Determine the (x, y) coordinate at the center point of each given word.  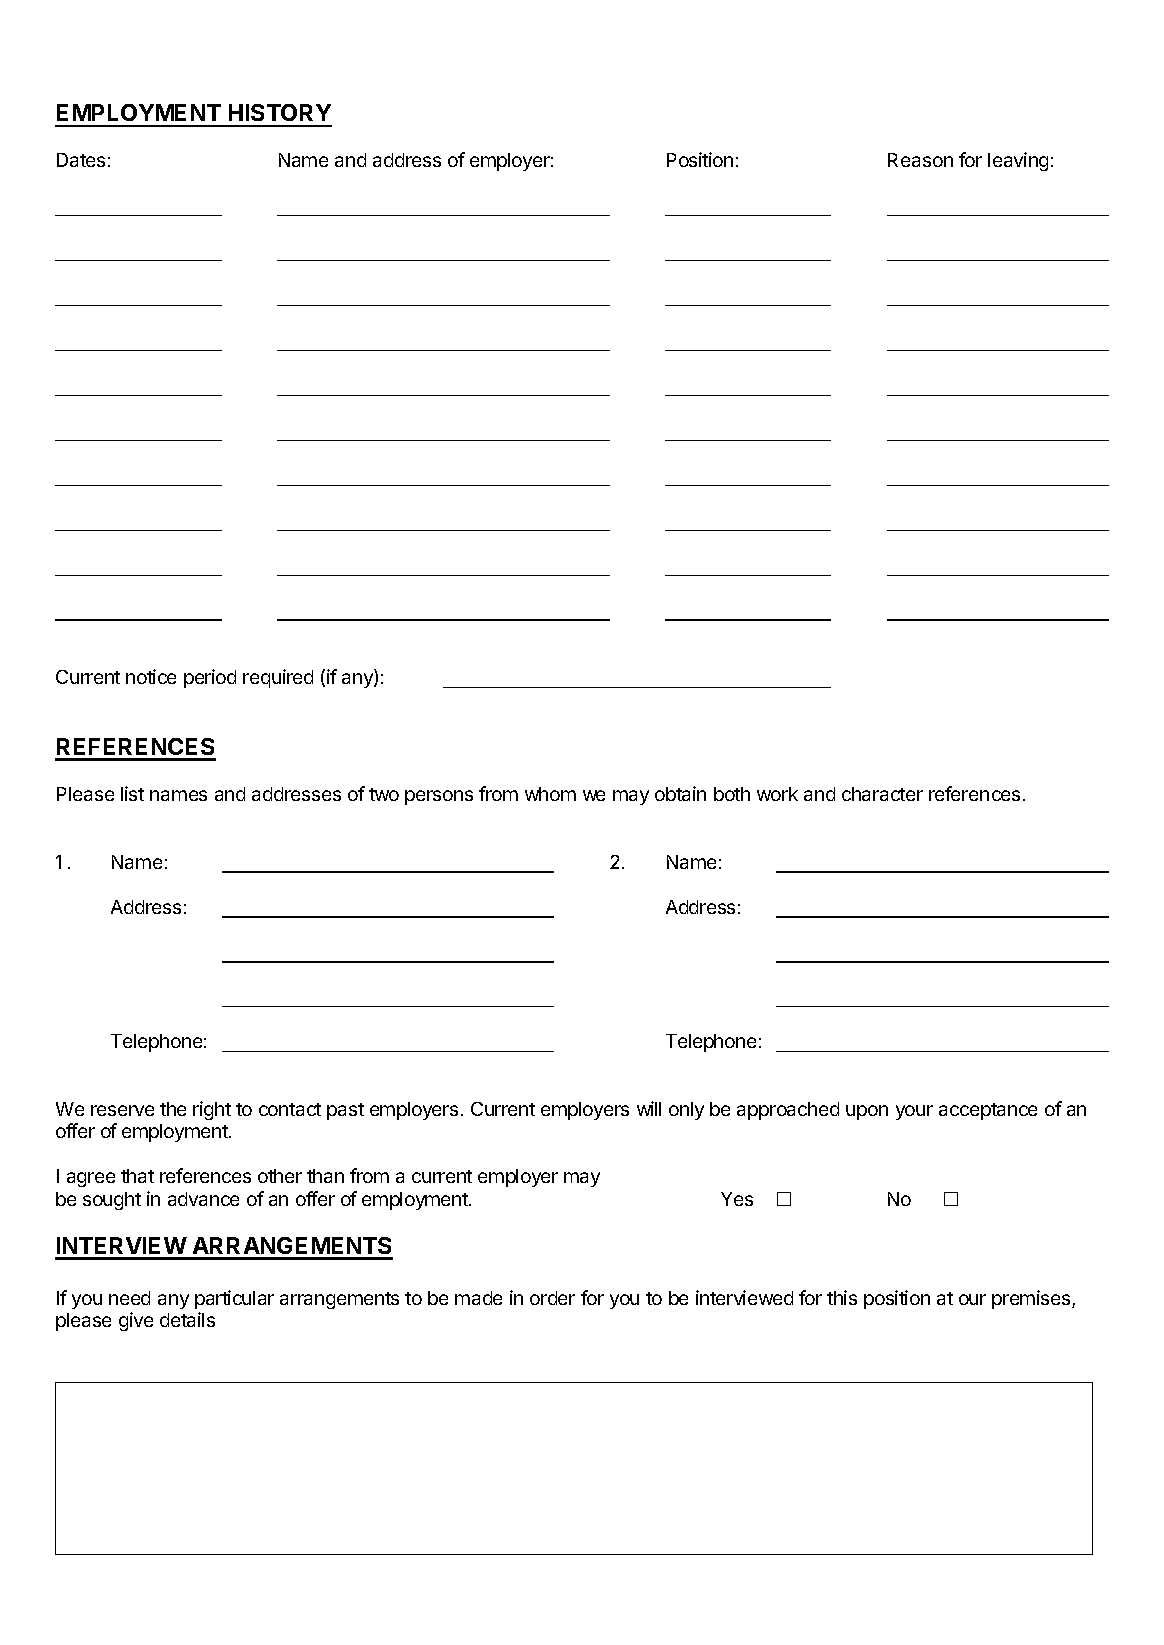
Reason (920, 160)
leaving (1018, 161)
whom (550, 794)
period (210, 678)
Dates (81, 160)
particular (234, 1299)
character (882, 794)
